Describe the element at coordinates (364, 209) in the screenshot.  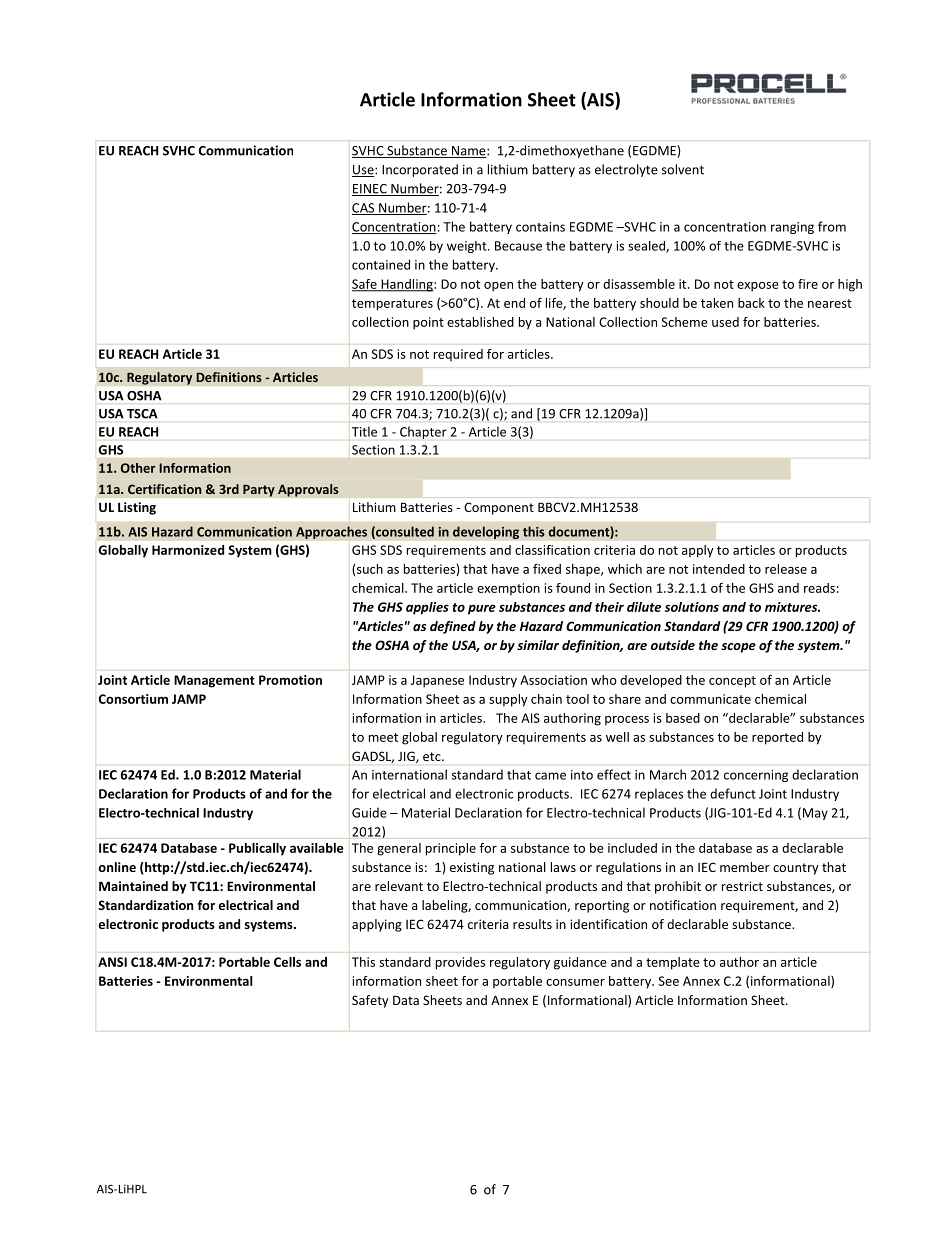
I see `CAS` at that location.
